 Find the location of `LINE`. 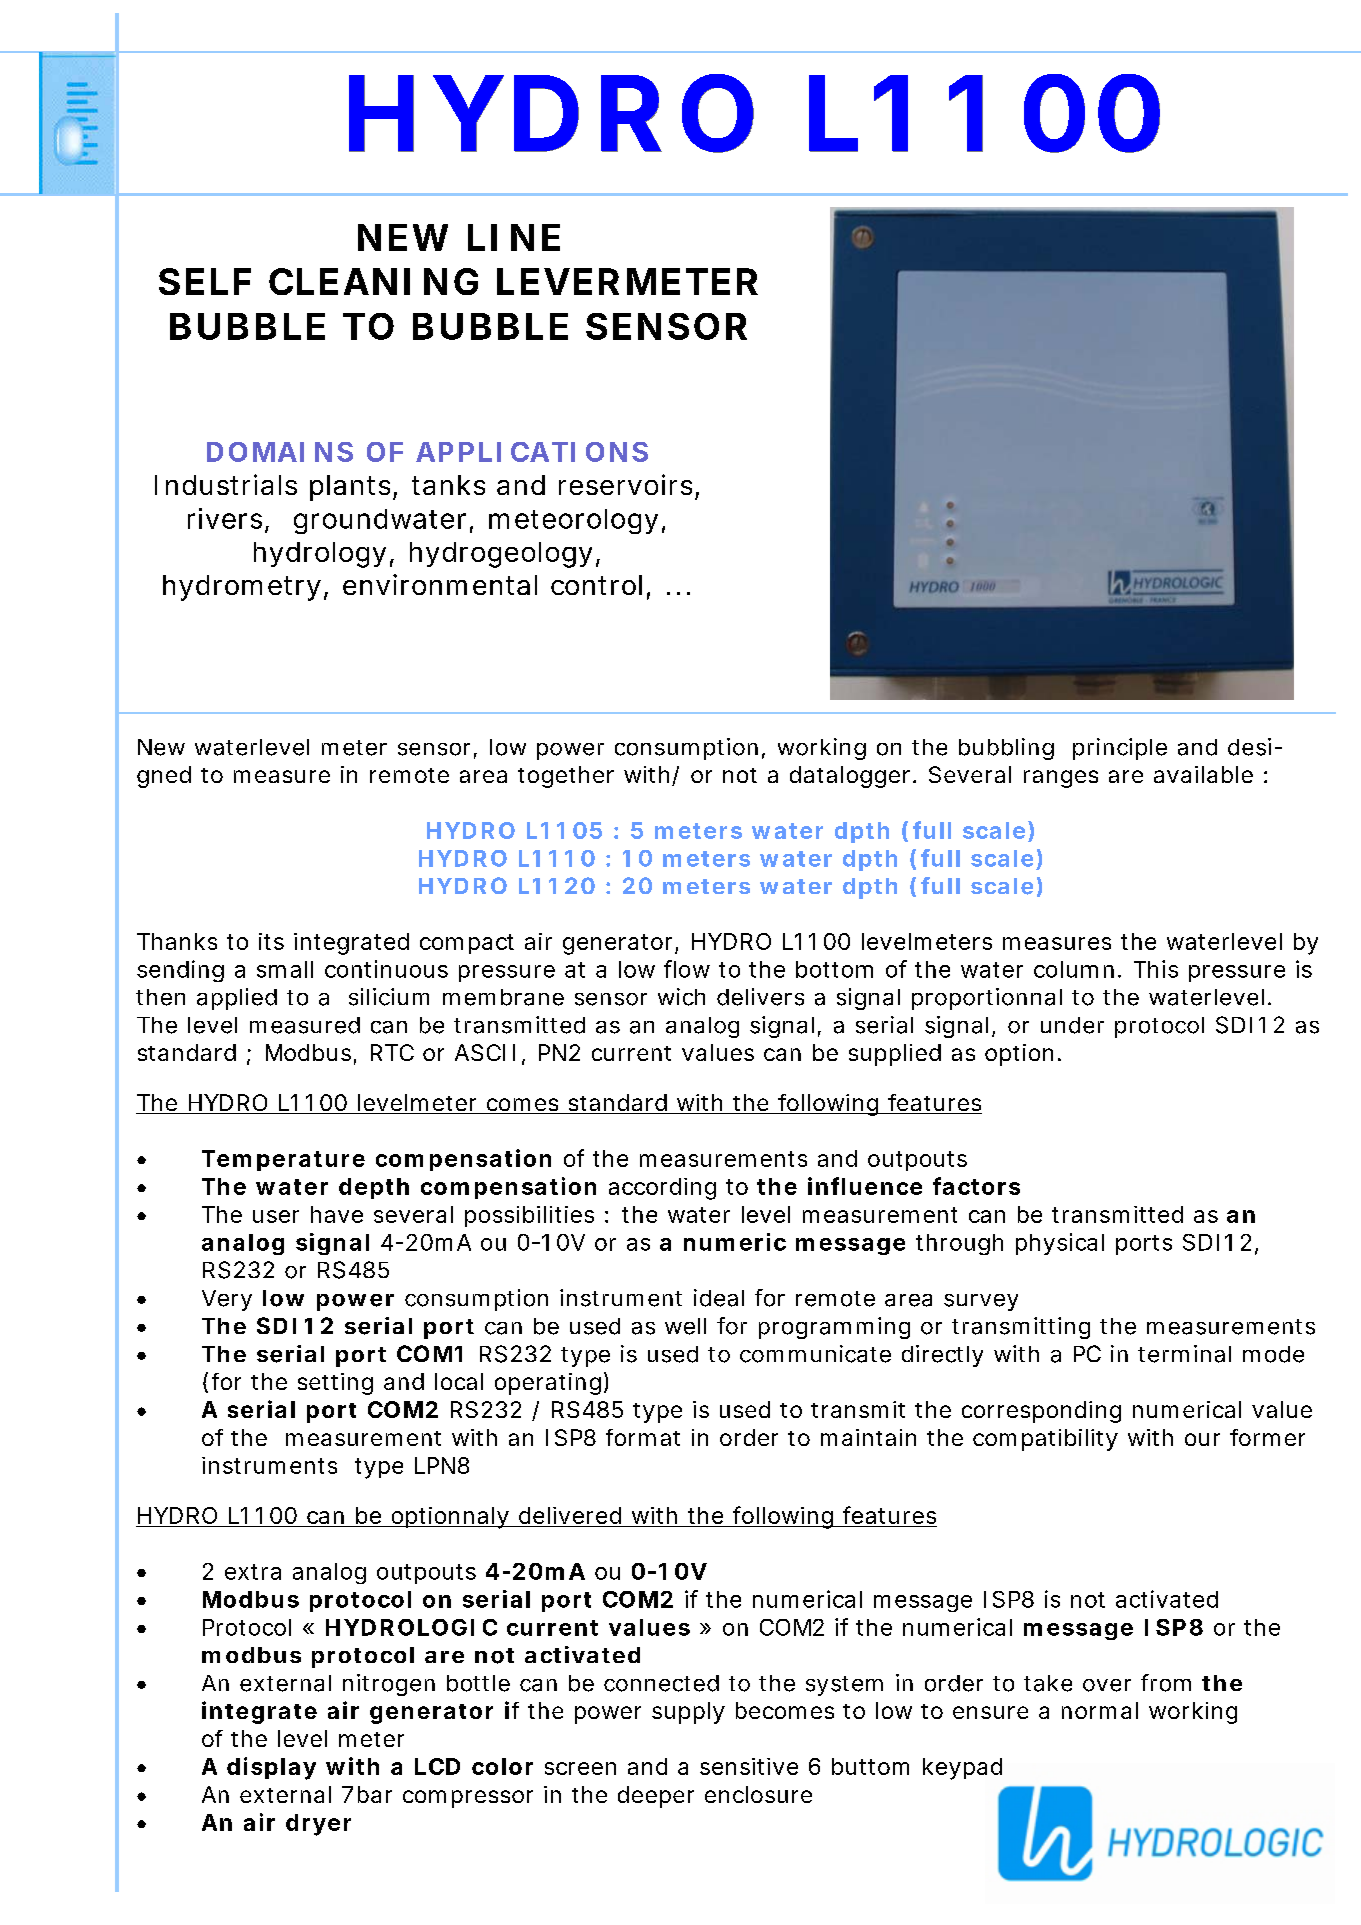

LINE is located at coordinates (514, 237).
